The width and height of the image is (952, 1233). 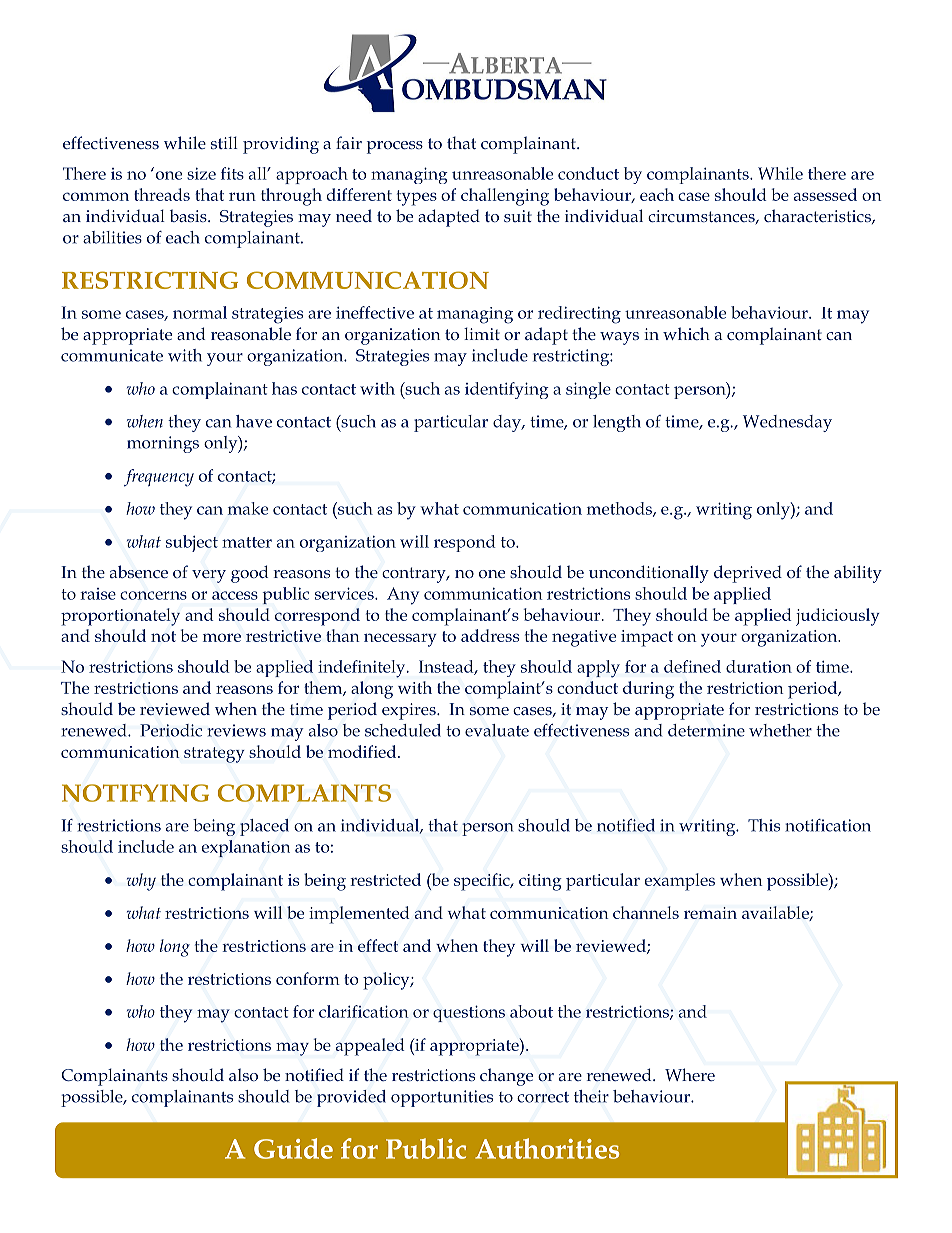 I want to click on frequency, so click(x=159, y=478).
